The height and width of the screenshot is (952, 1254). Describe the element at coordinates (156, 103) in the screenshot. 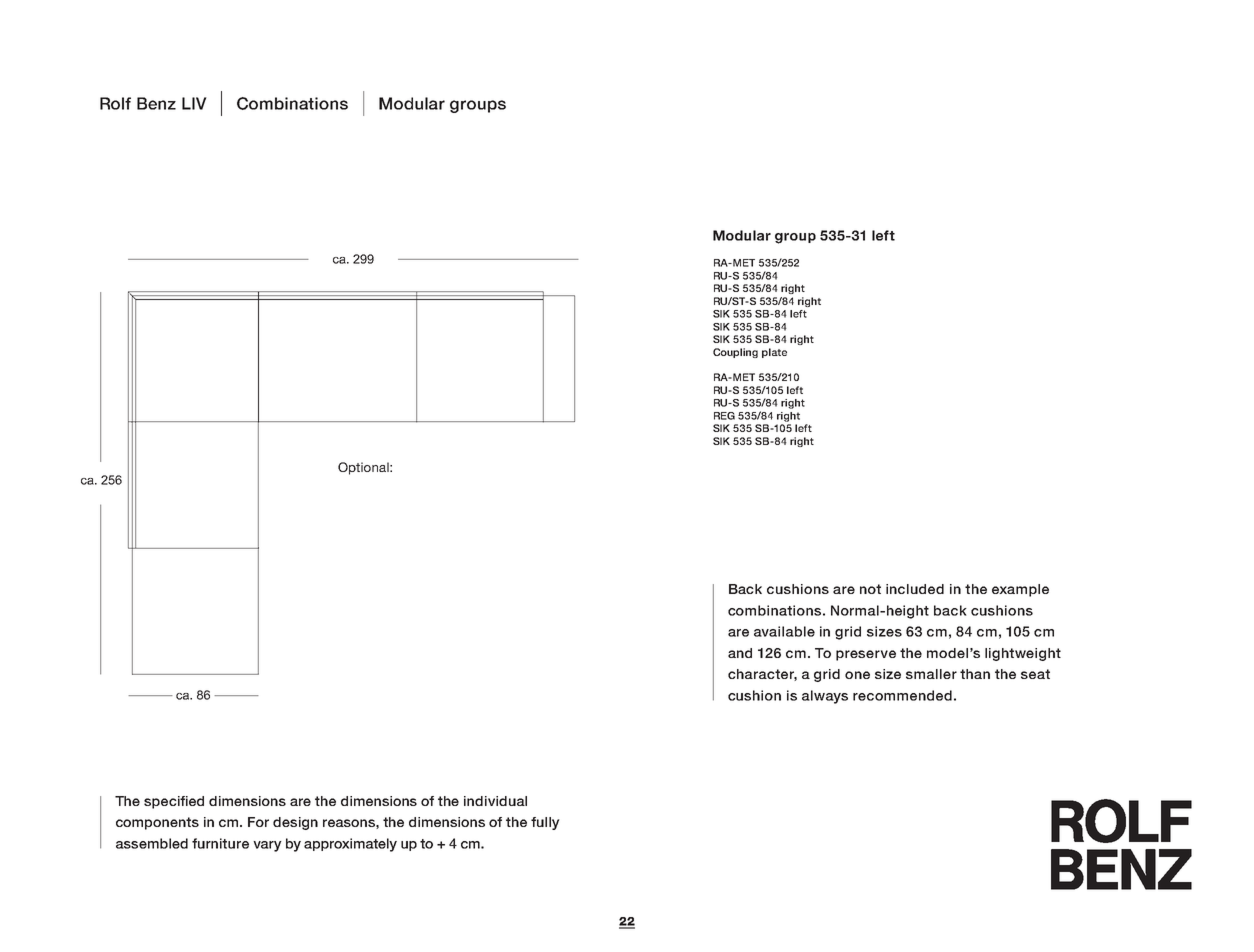

I see `Benz` at that location.
